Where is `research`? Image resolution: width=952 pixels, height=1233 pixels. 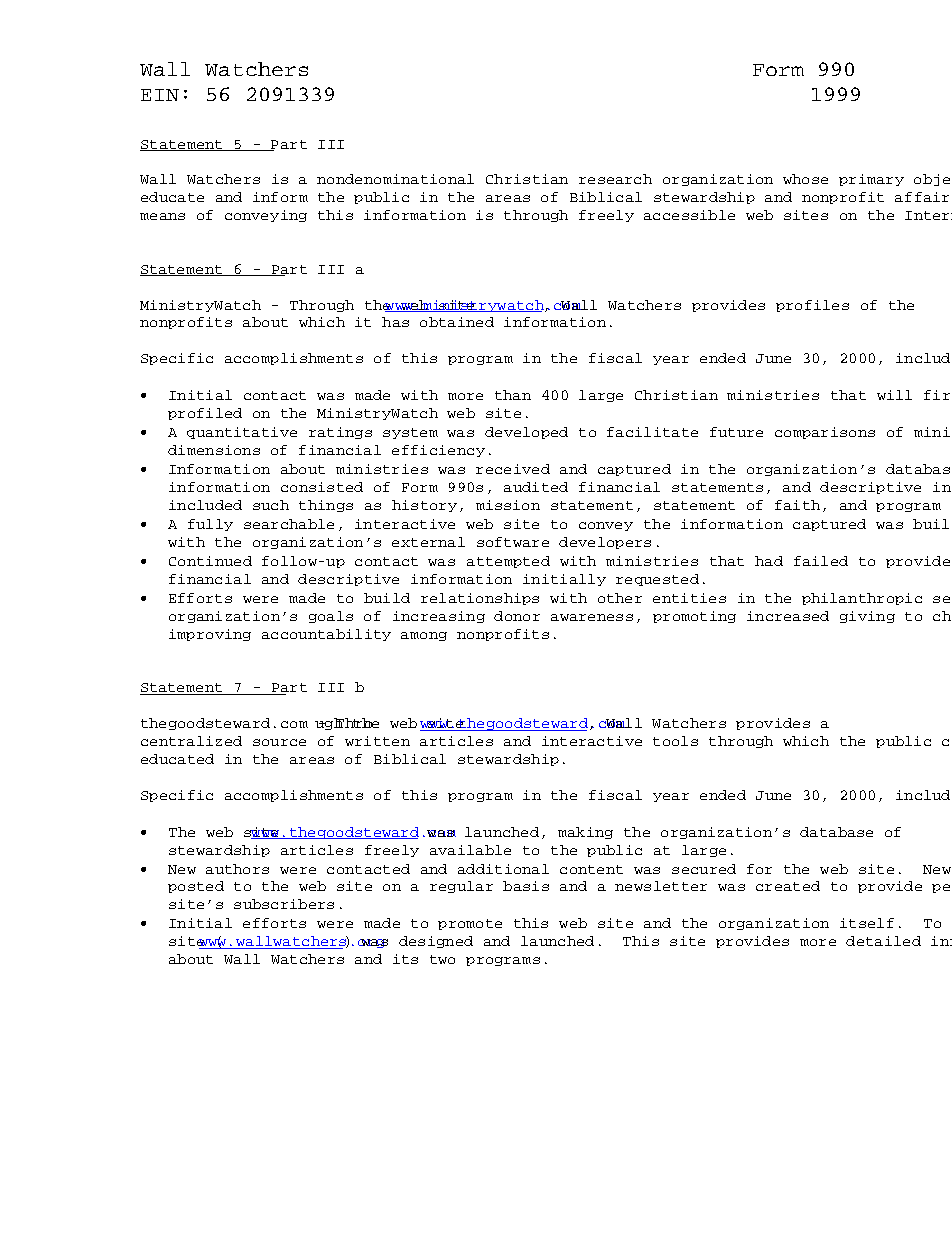
research is located at coordinates (615, 179).
